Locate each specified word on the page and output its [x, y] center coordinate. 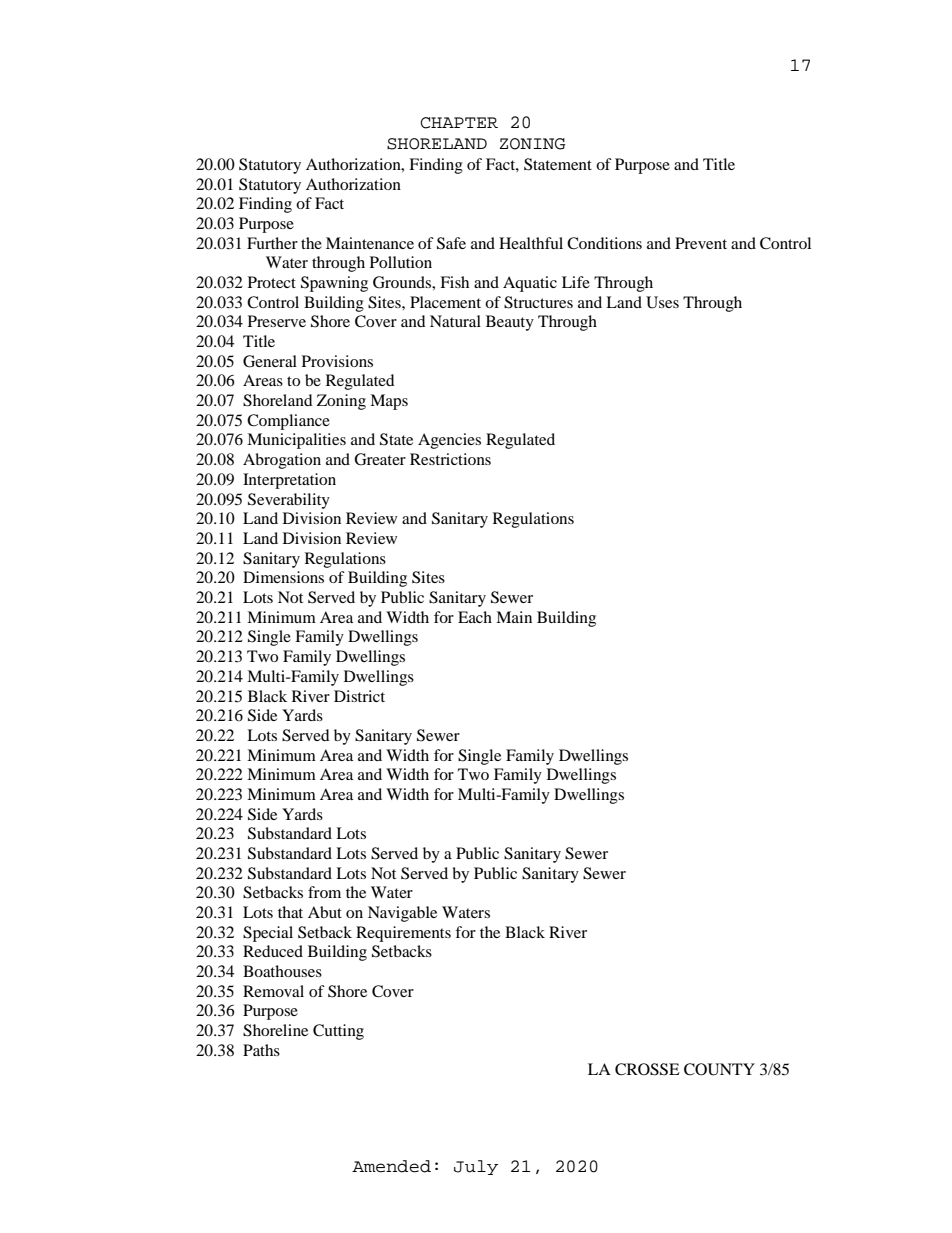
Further [272, 243]
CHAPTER [459, 123]
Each [475, 617]
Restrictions [450, 459]
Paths [261, 1050]
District [359, 696]
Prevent [701, 243]
